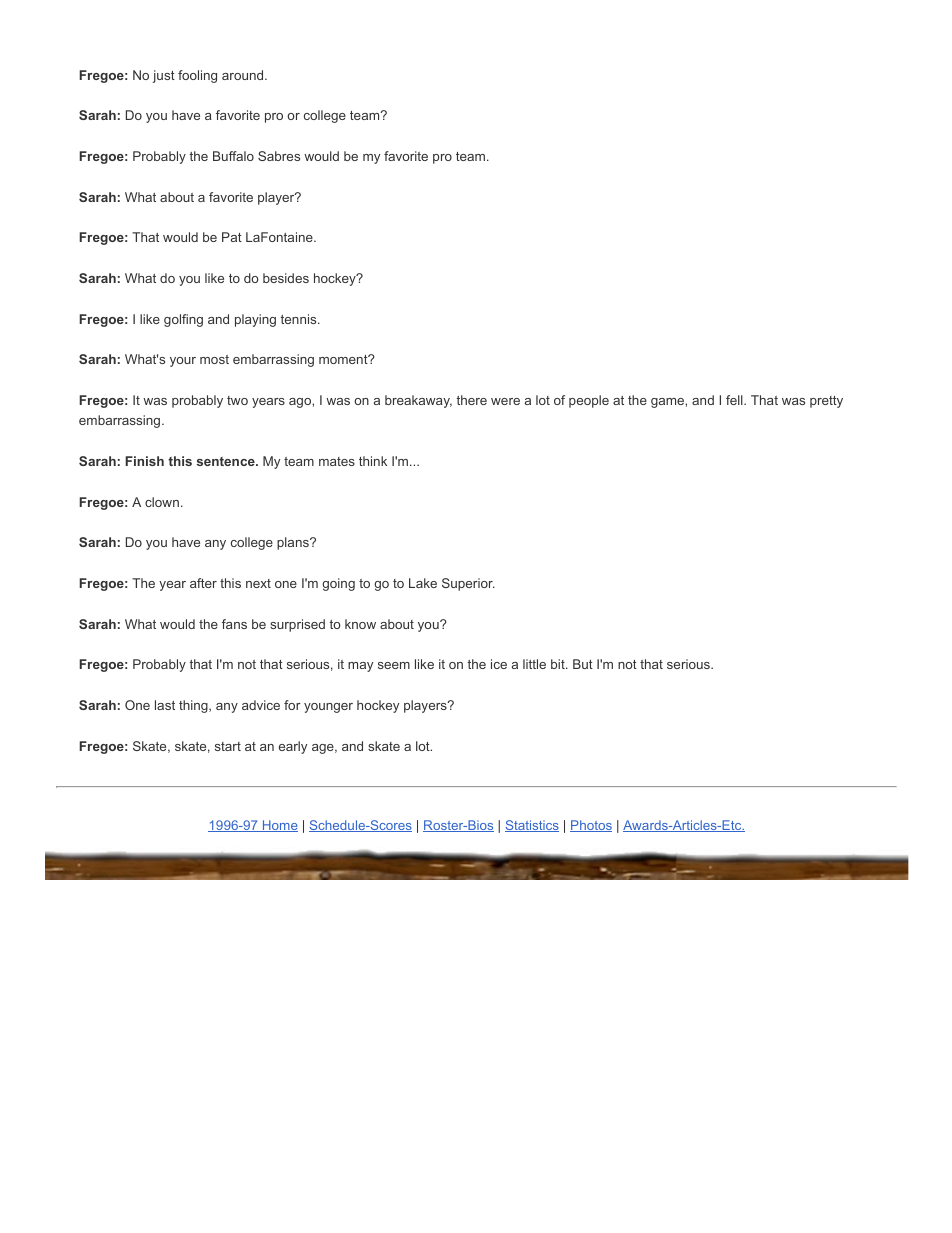 Image resolution: width=952 pixels, height=1233 pixels. I want to click on fooling, so click(197, 76).
